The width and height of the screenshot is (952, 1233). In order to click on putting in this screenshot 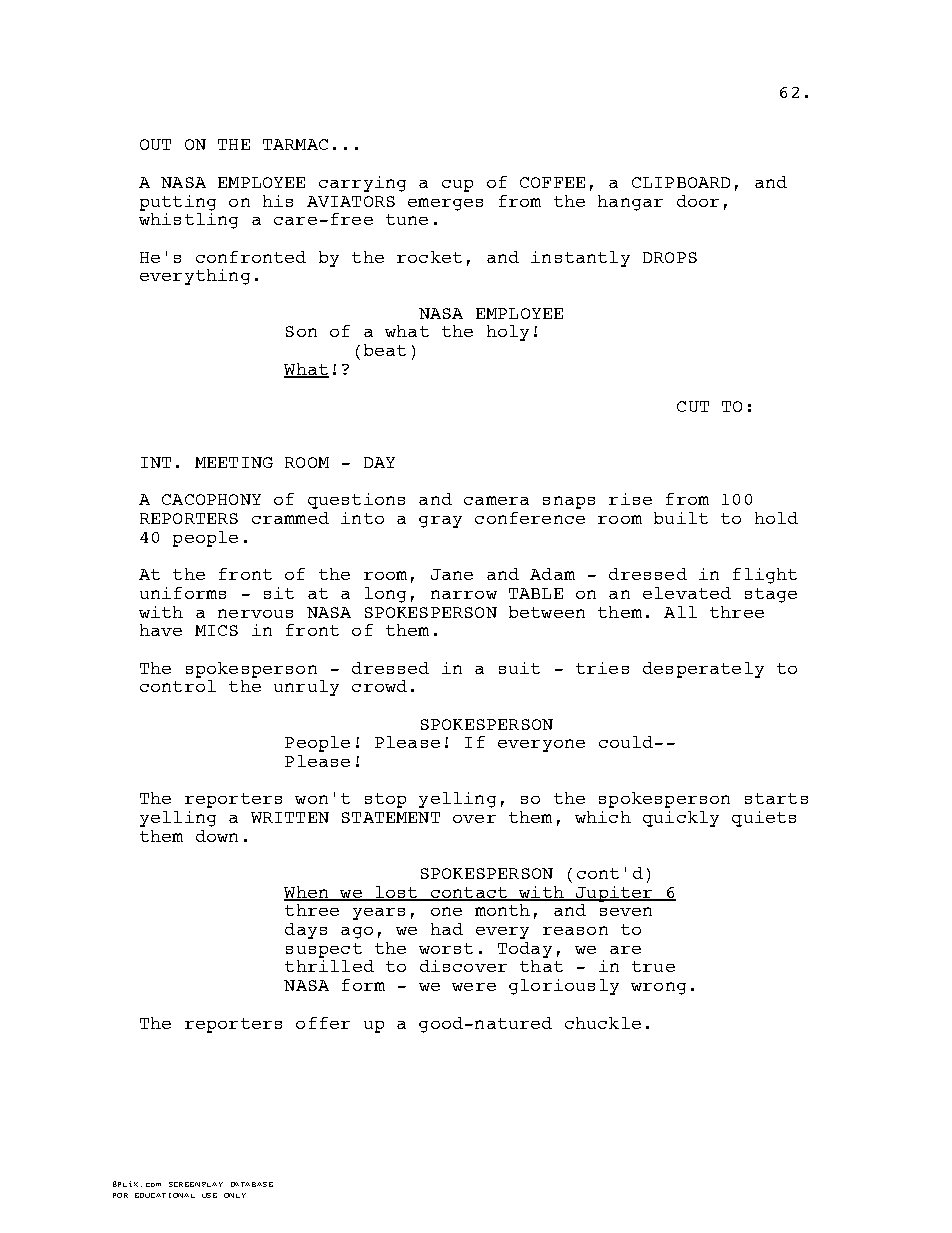, I will do `click(178, 203)`.
